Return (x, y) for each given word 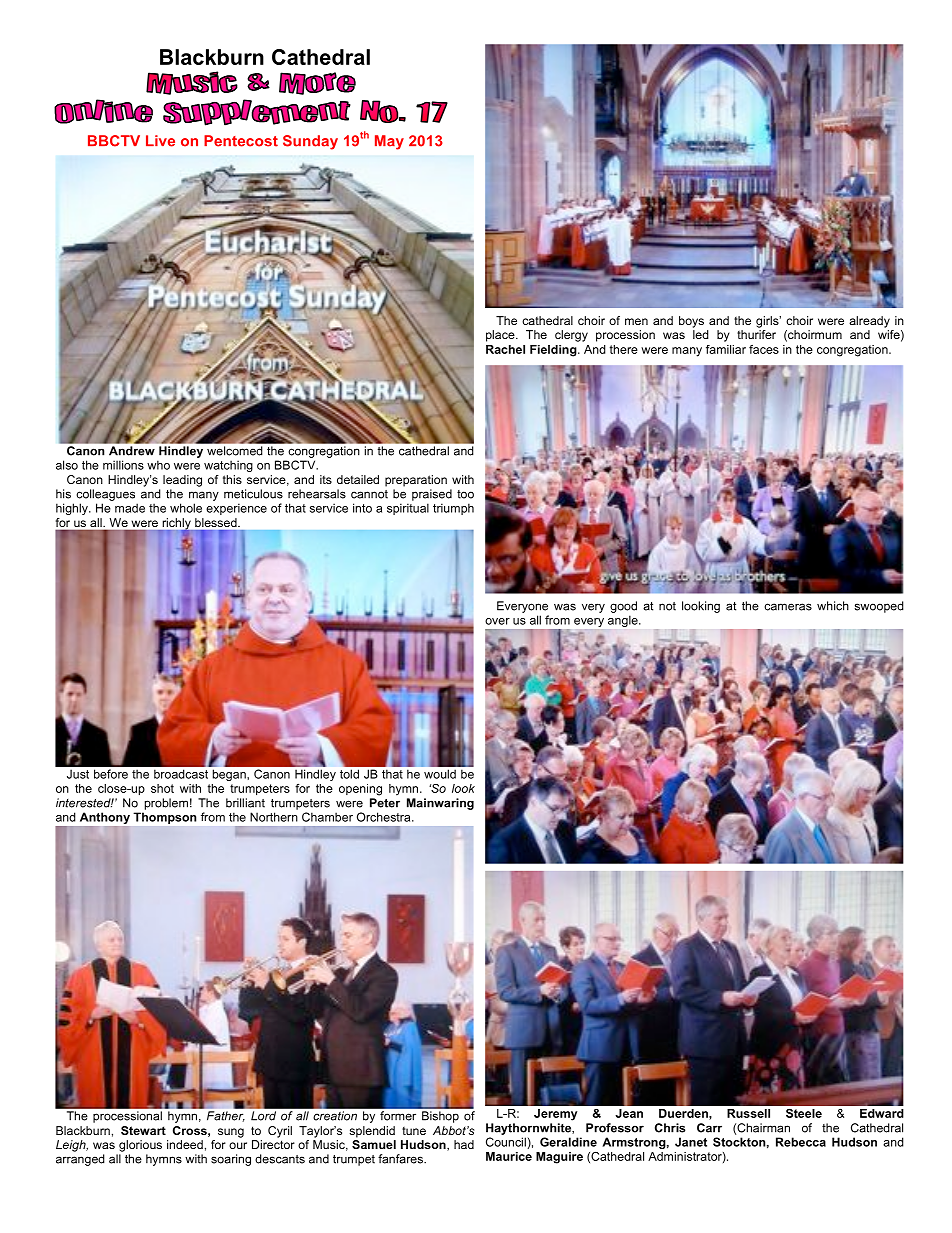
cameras (788, 607)
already (869, 322)
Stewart (143, 1130)
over (497, 621)
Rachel (505, 349)
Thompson (165, 818)
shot (162, 788)
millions (123, 465)
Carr (709, 1128)
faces (764, 349)
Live (160, 141)
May (389, 142)
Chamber (327, 817)
